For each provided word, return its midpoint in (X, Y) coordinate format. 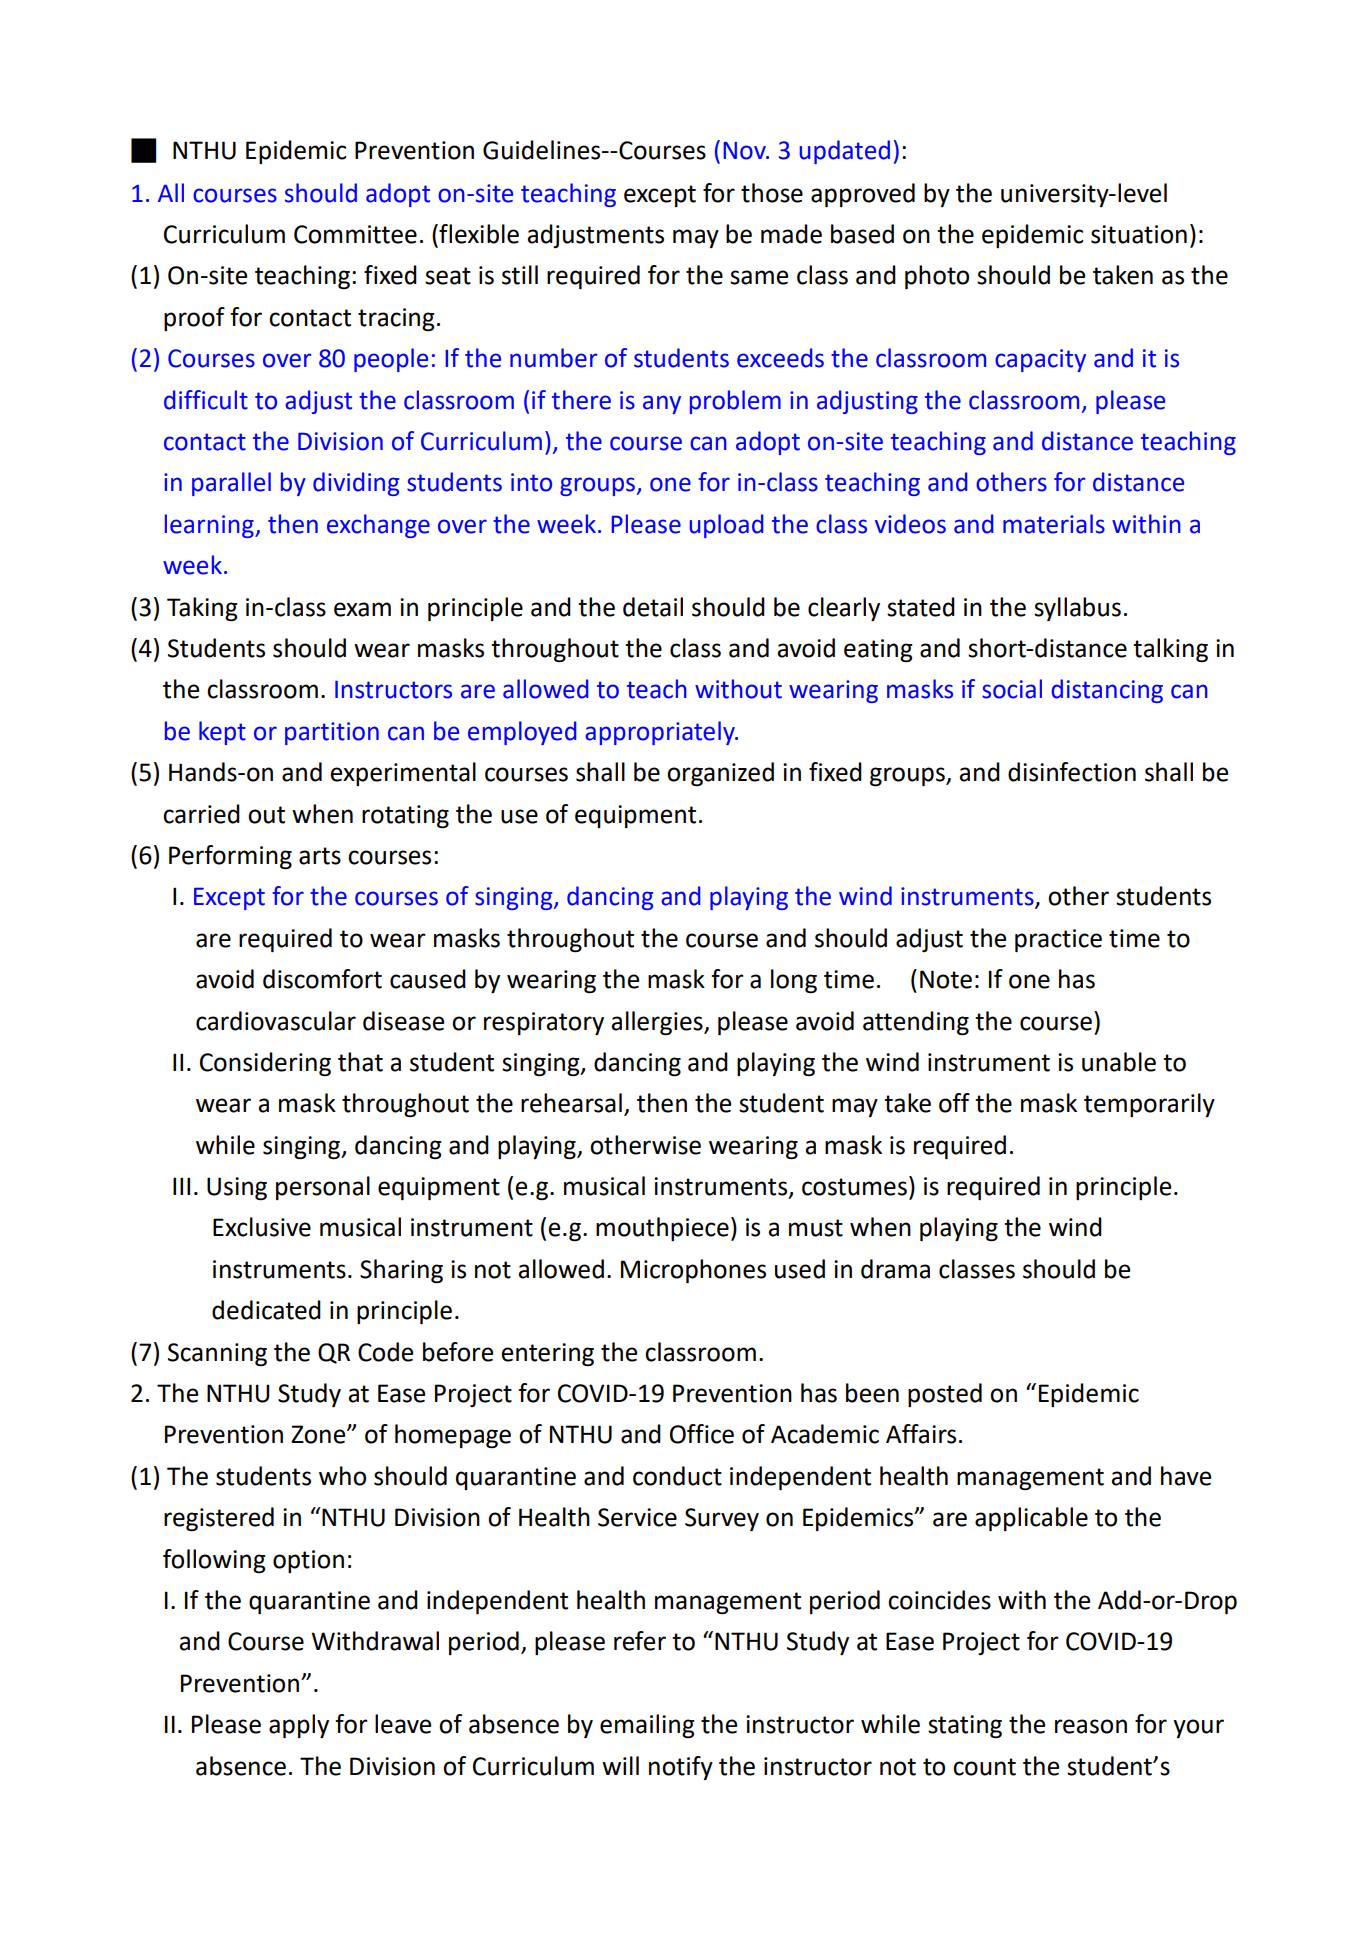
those (772, 193)
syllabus (1077, 609)
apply (299, 1726)
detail (653, 607)
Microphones (693, 1271)
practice (1058, 940)
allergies (658, 1023)
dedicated (266, 1310)
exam (362, 609)
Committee (355, 234)
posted (945, 1395)
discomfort (322, 979)
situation (1139, 234)
